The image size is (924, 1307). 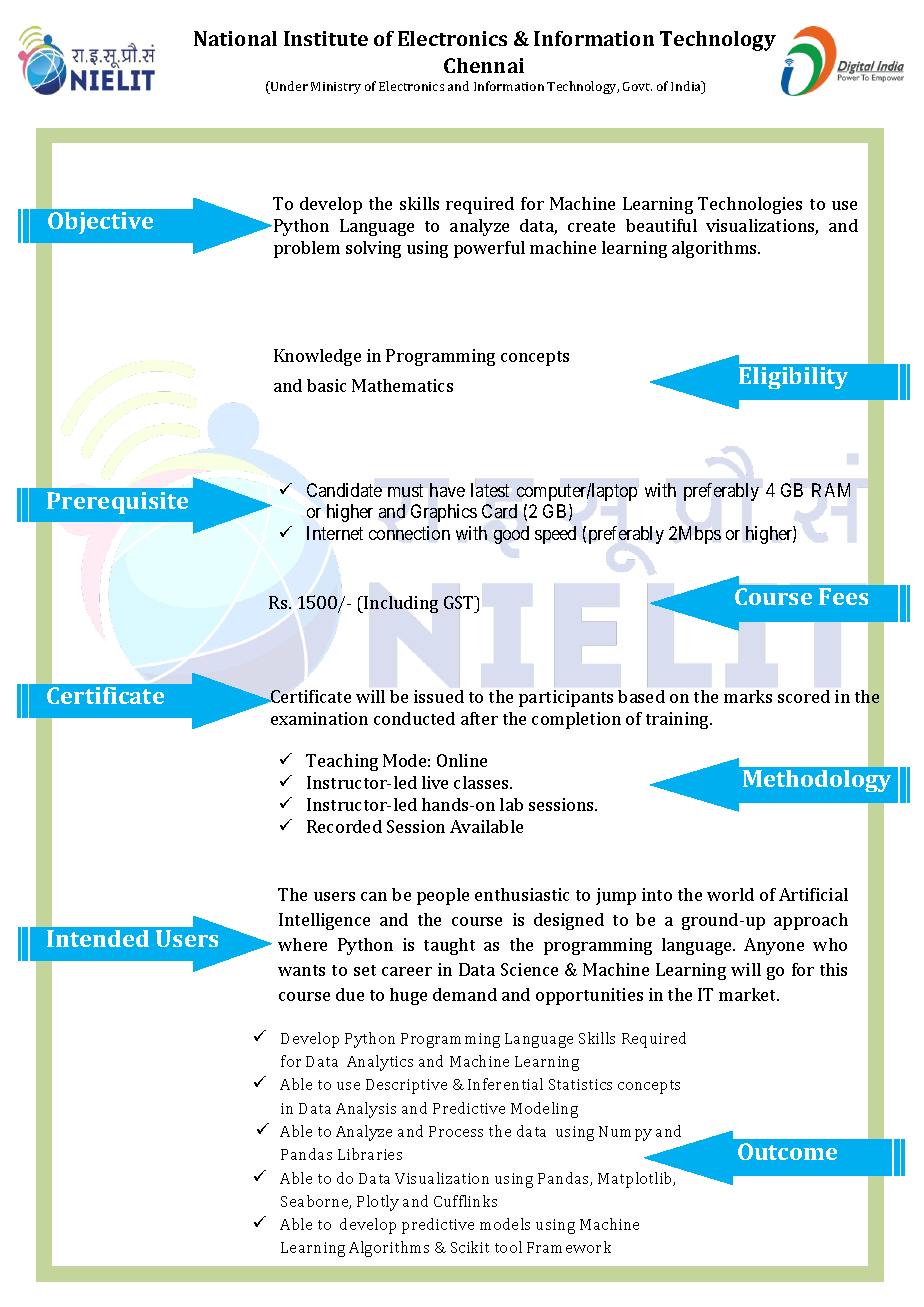 What do you see at coordinates (460, 602) in the screenshot?
I see `GST` at bounding box center [460, 602].
